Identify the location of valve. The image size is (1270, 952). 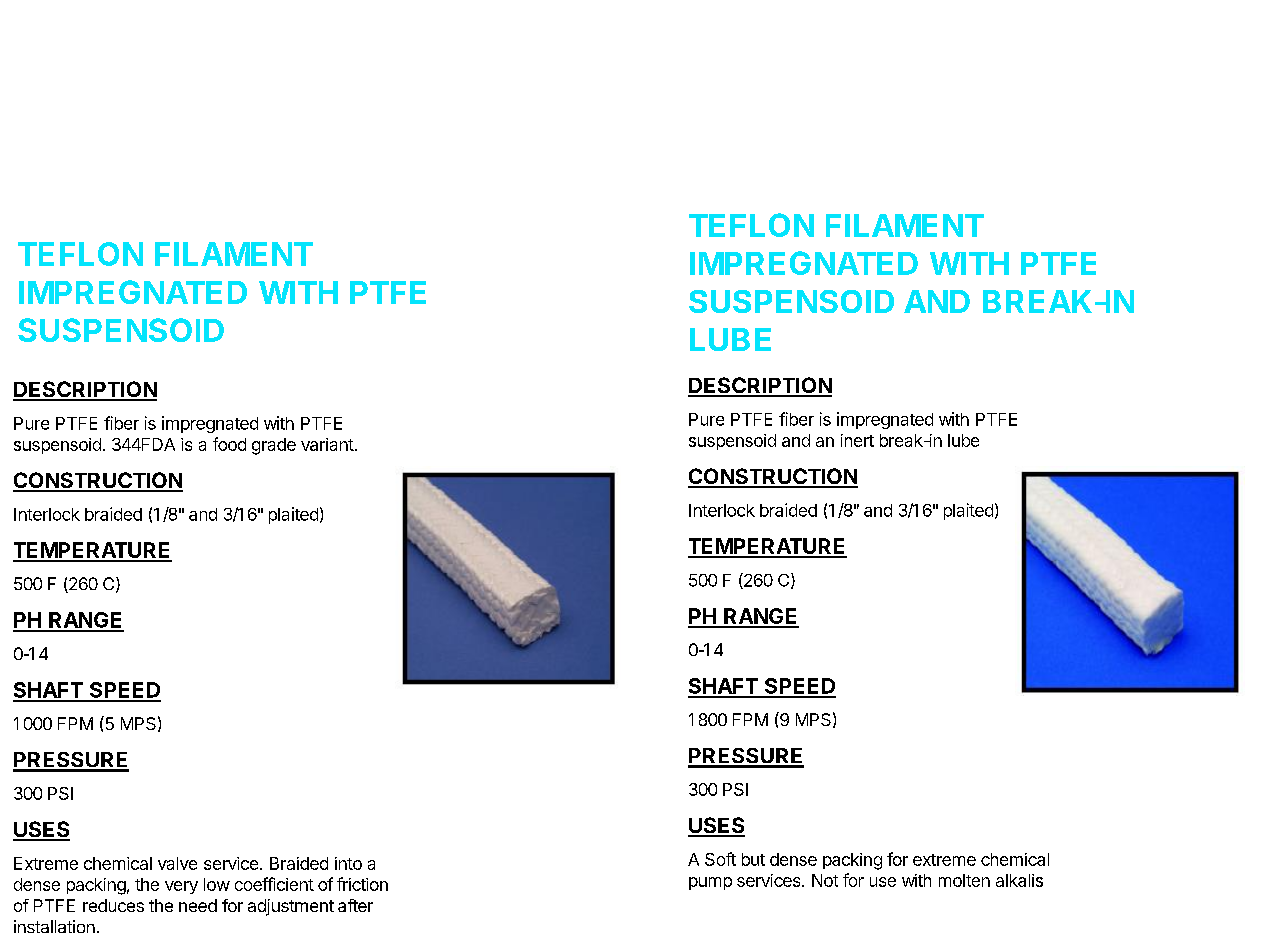
(177, 863).
